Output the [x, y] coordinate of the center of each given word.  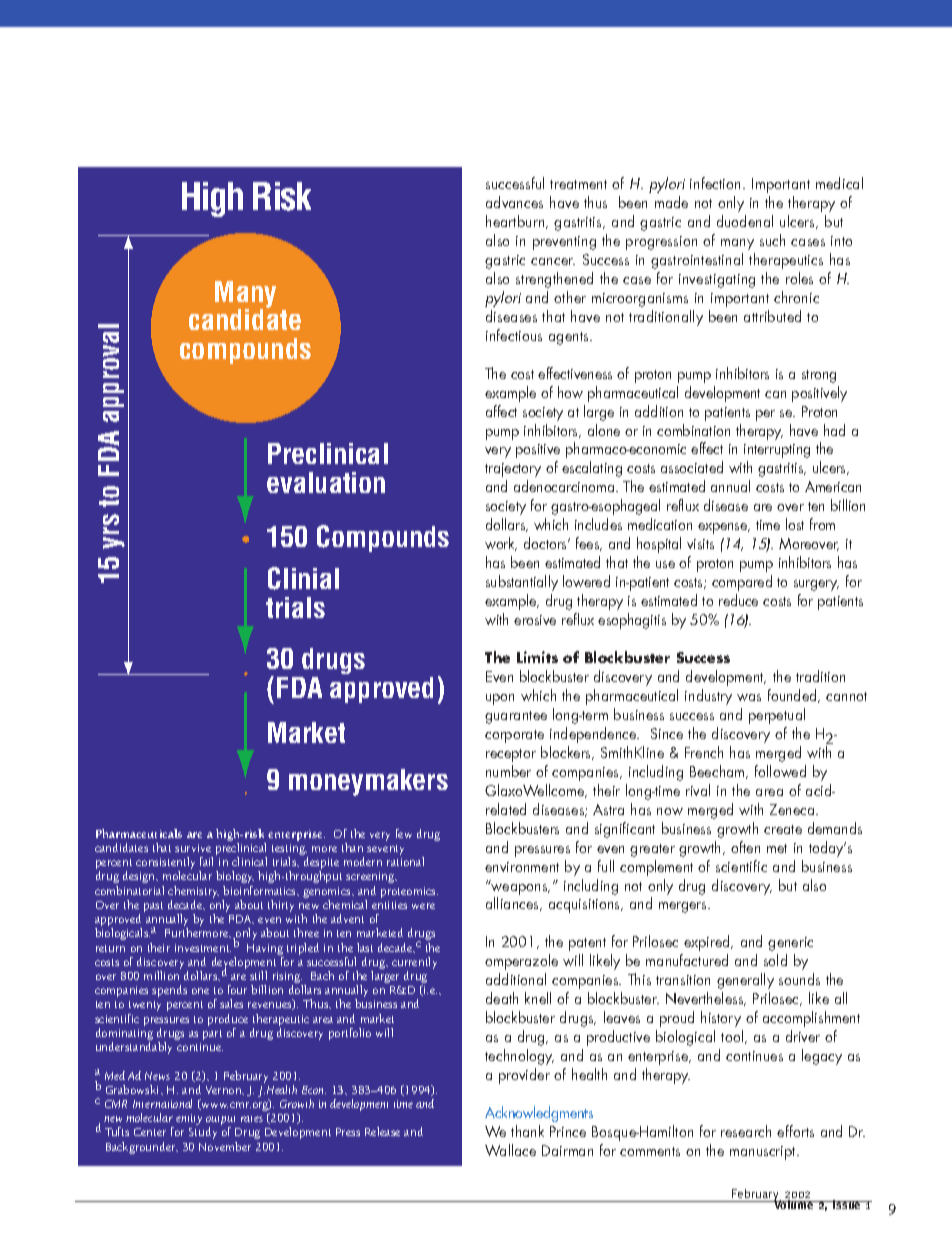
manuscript [764, 1153]
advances [514, 202]
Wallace [510, 1150]
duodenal [745, 221]
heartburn [516, 222]
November [225, 1146]
